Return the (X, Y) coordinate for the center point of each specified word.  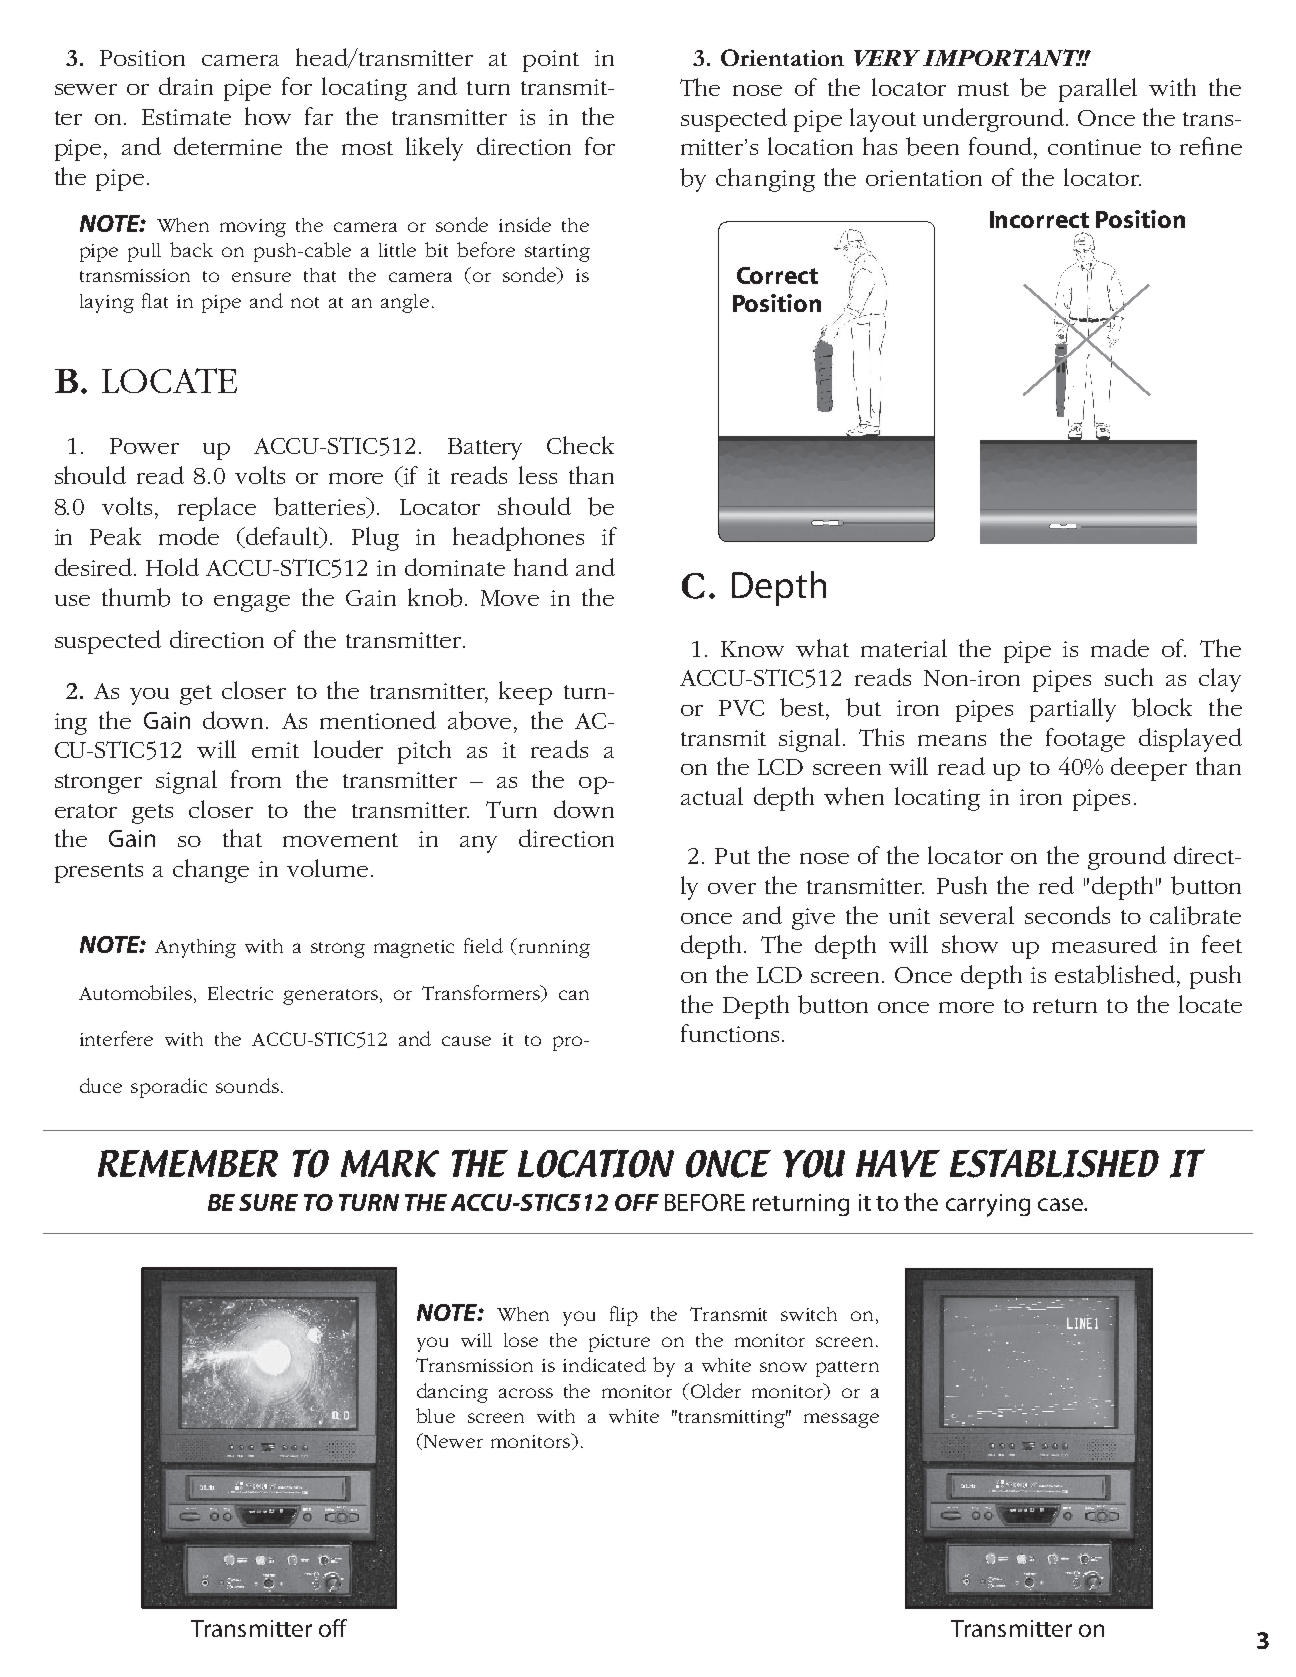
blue (435, 1415)
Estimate (186, 117)
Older (716, 1390)
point (551, 61)
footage (1085, 740)
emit (275, 750)
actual (712, 796)
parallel (1098, 90)
